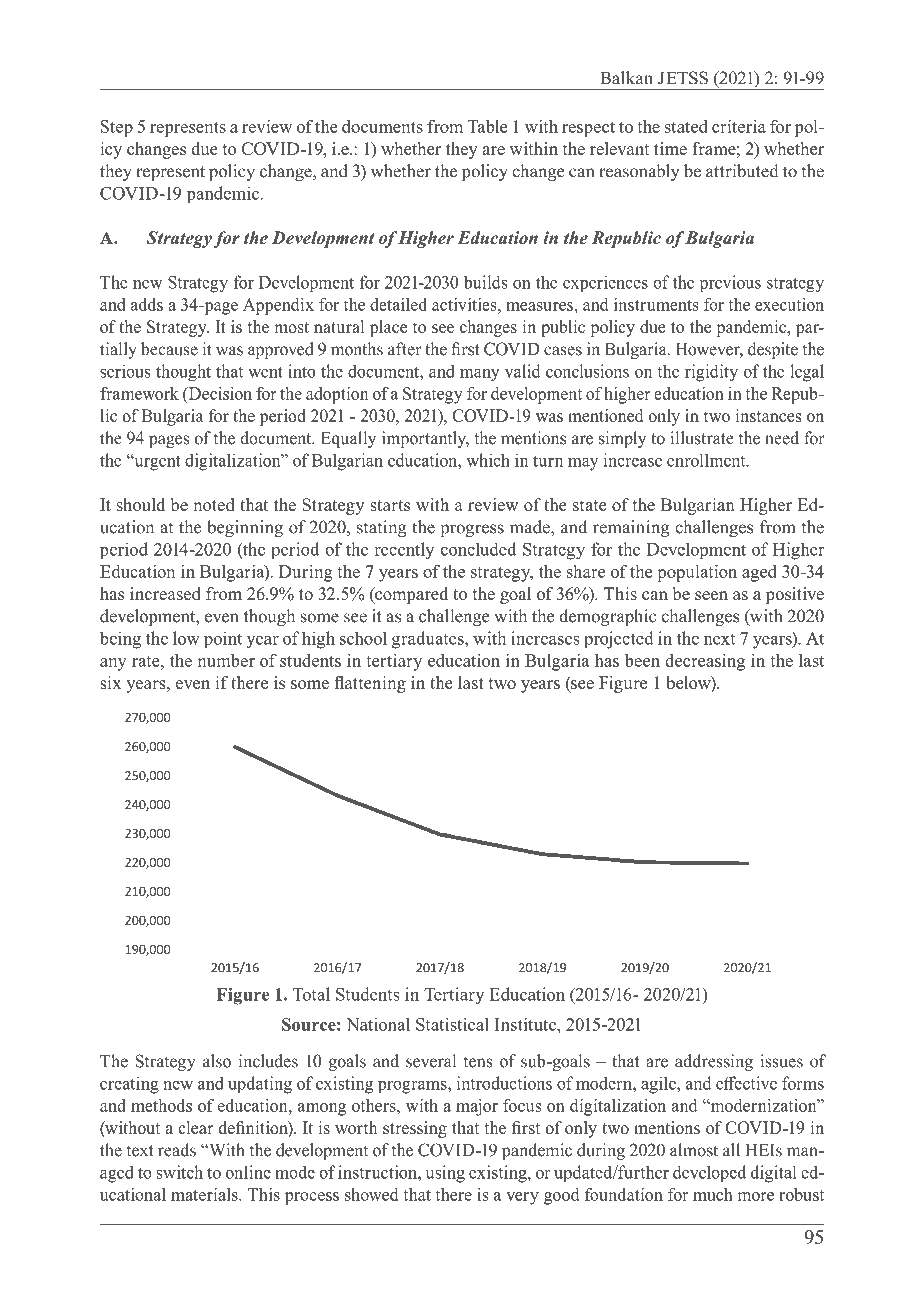  What do you see at coordinates (117, 128) in the page?
I see `Step` at bounding box center [117, 128].
